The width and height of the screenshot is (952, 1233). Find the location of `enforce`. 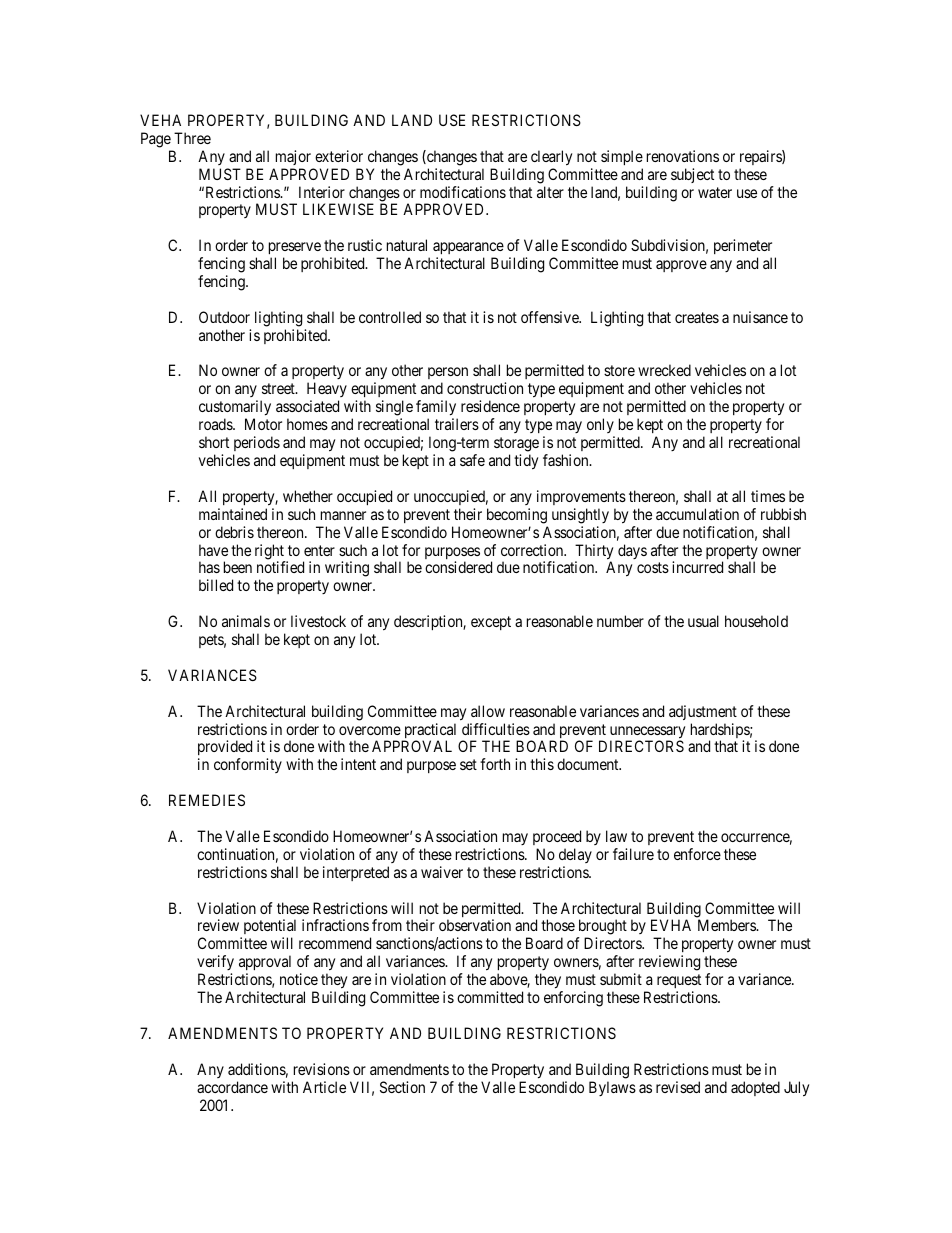

enforce is located at coordinates (697, 854).
